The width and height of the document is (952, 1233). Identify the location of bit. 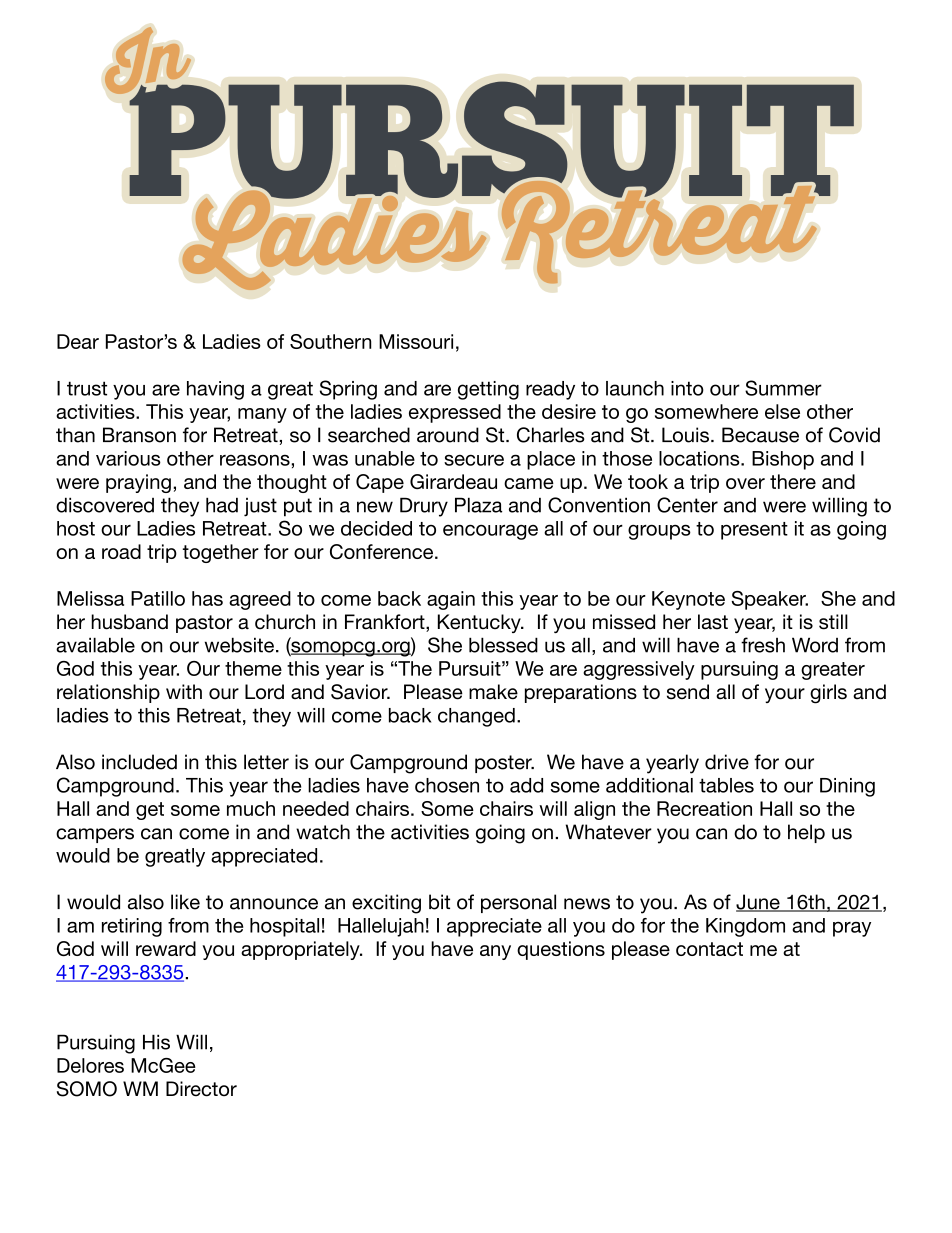
(439, 902).
